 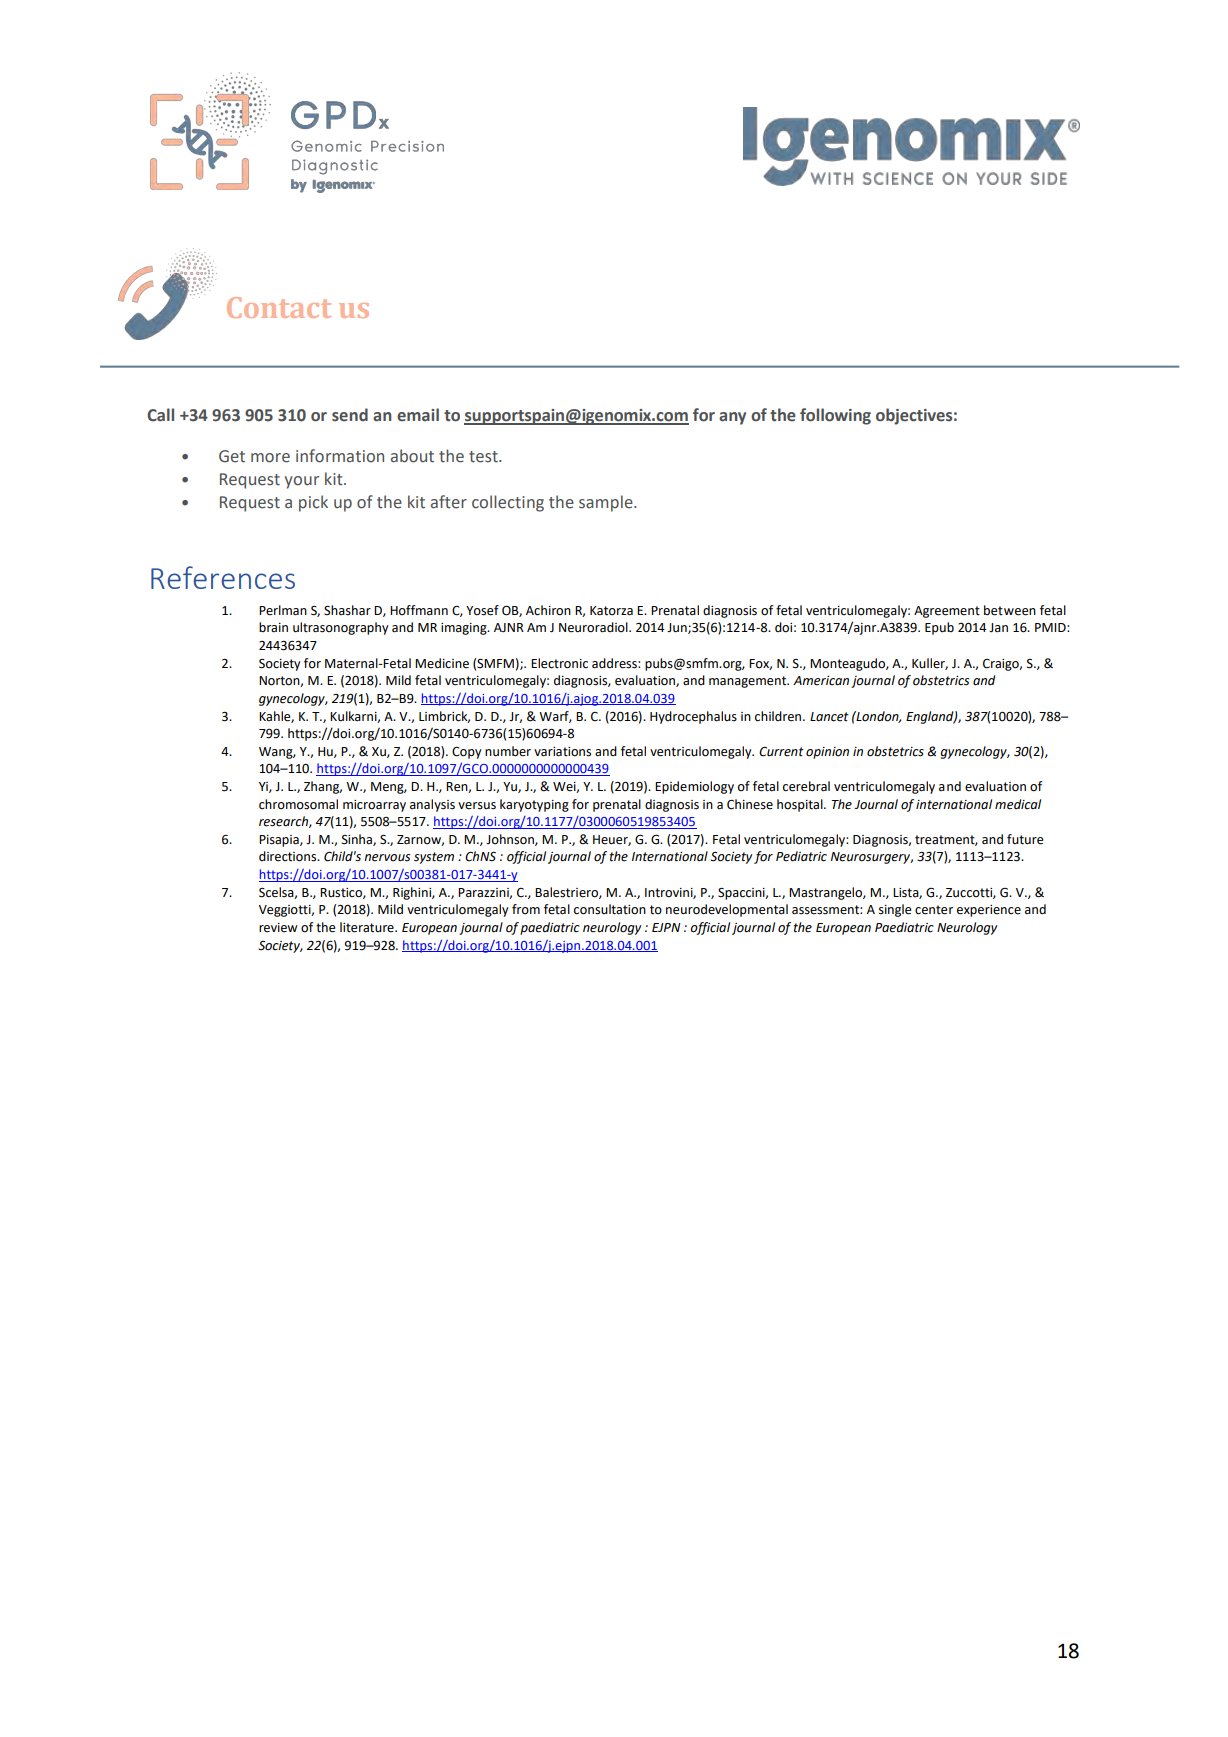 What do you see at coordinates (223, 577) in the screenshot?
I see `References` at bounding box center [223, 577].
